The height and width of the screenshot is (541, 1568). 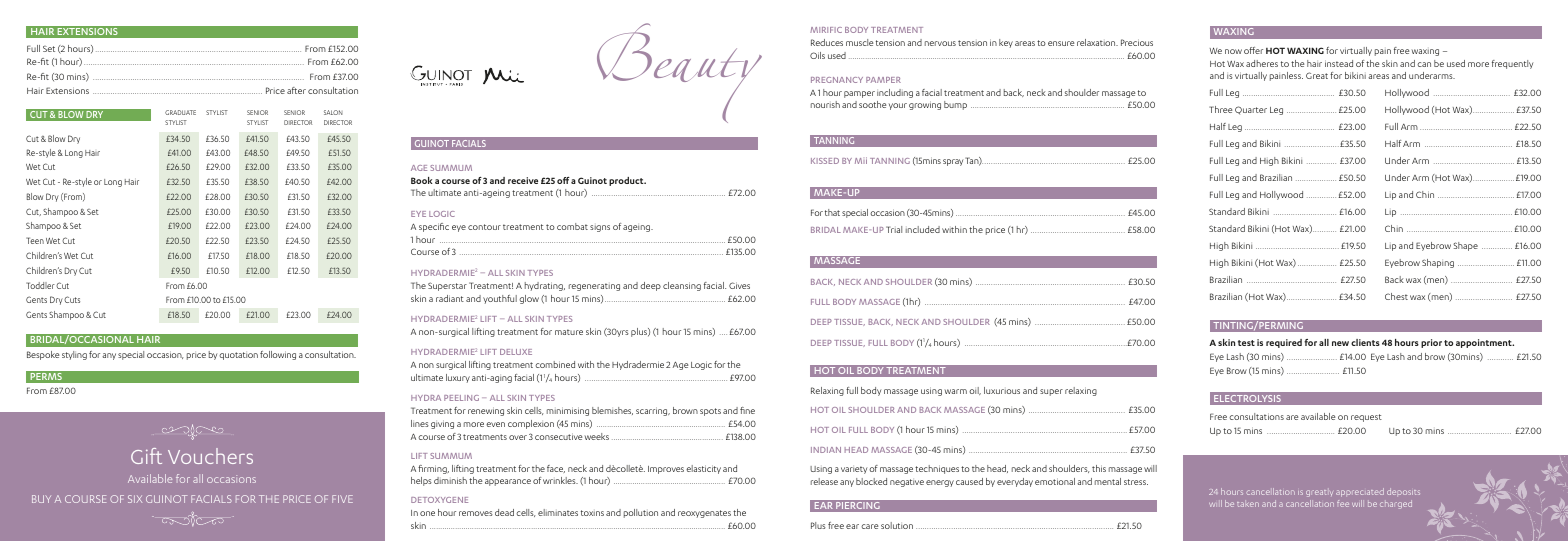 I want to click on Gives, so click(x=739, y=285).
